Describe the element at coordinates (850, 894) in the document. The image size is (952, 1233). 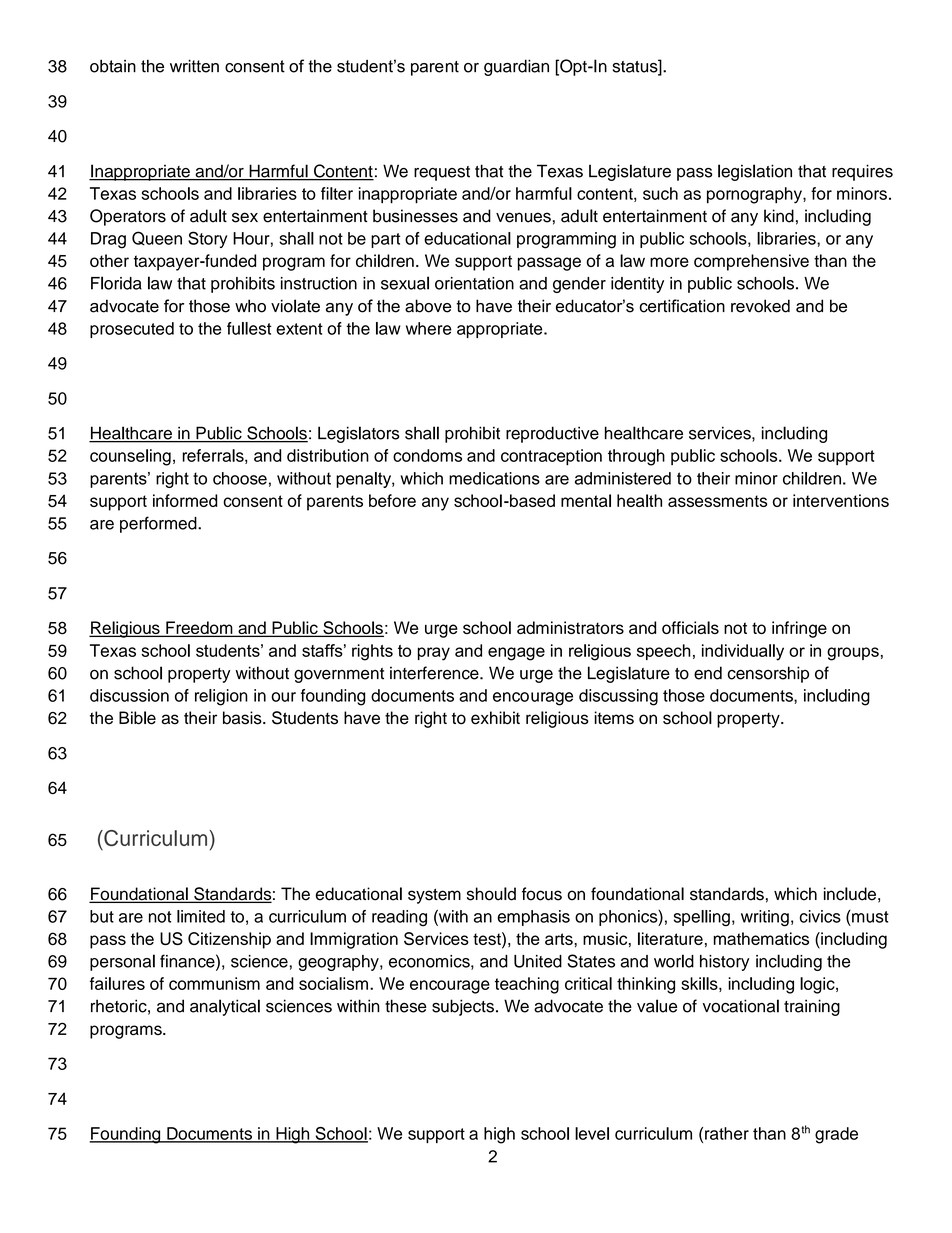
I see `include` at that location.
